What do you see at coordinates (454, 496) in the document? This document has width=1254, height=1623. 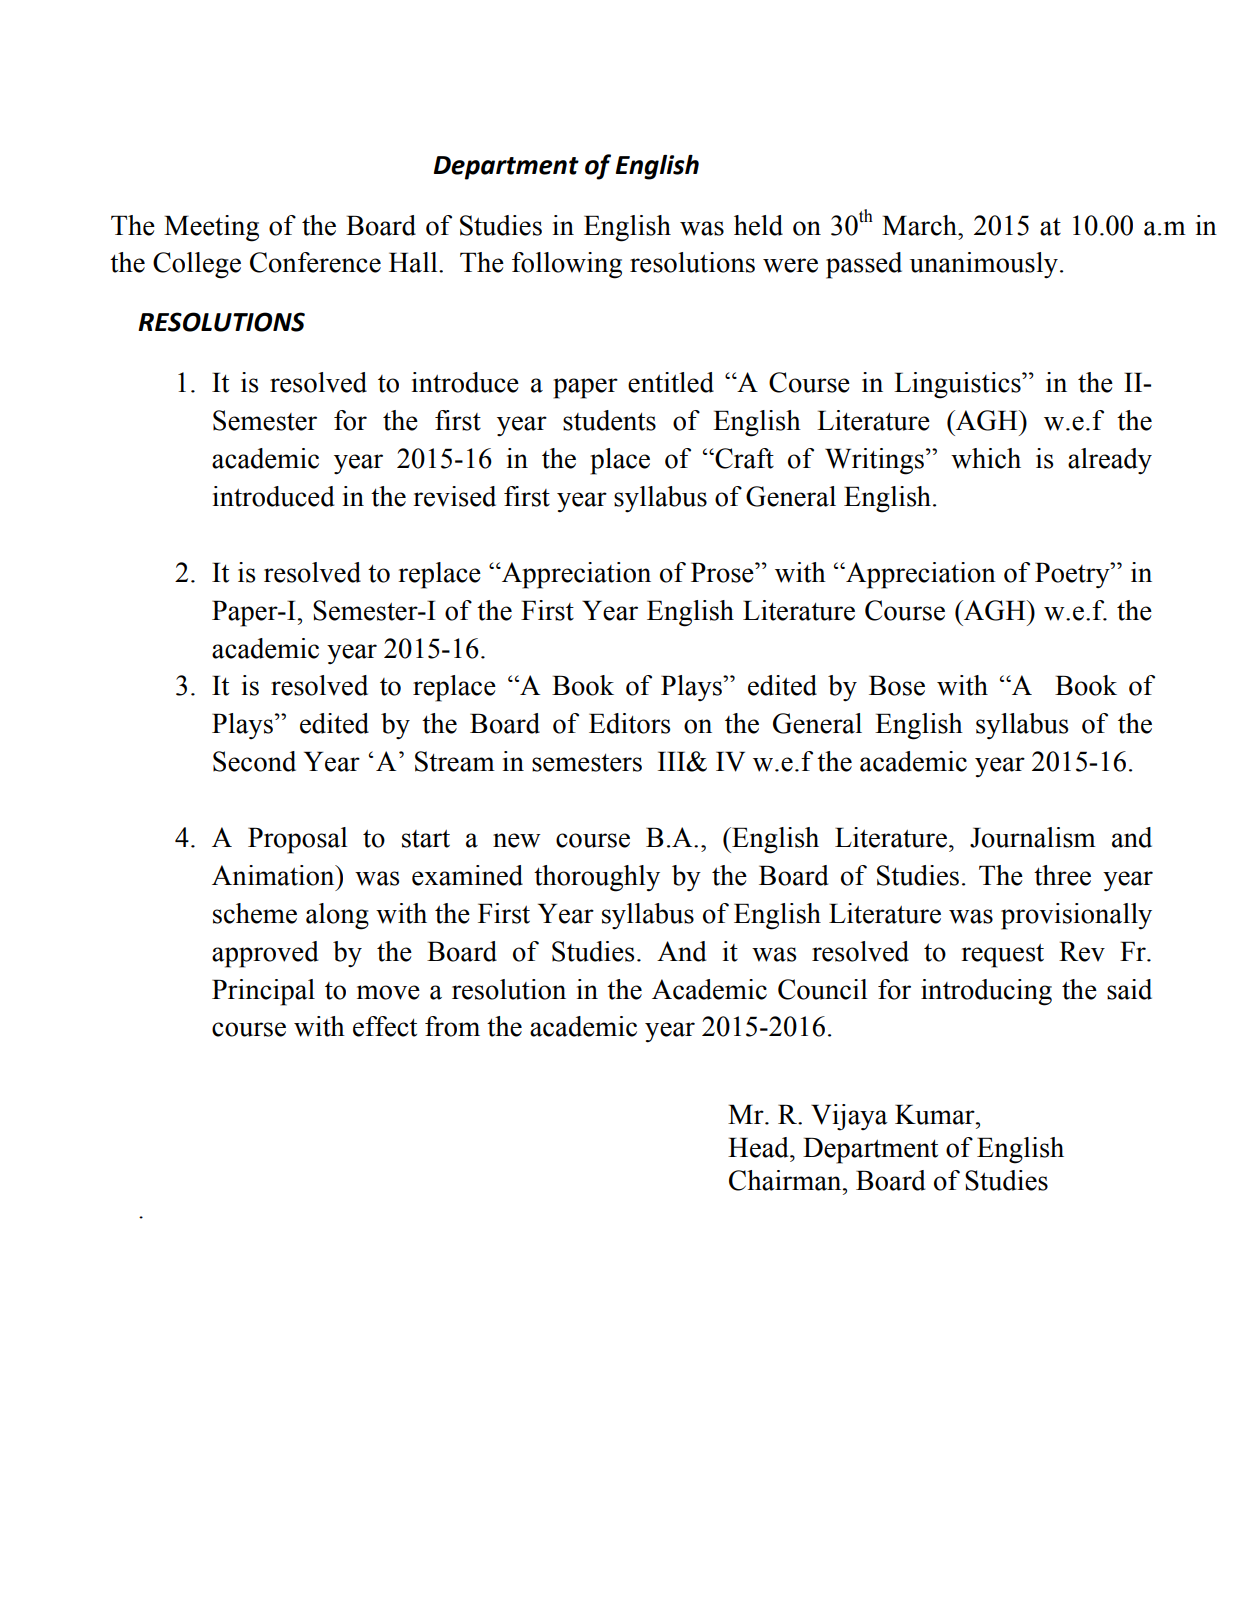 I see `revised` at bounding box center [454, 496].
